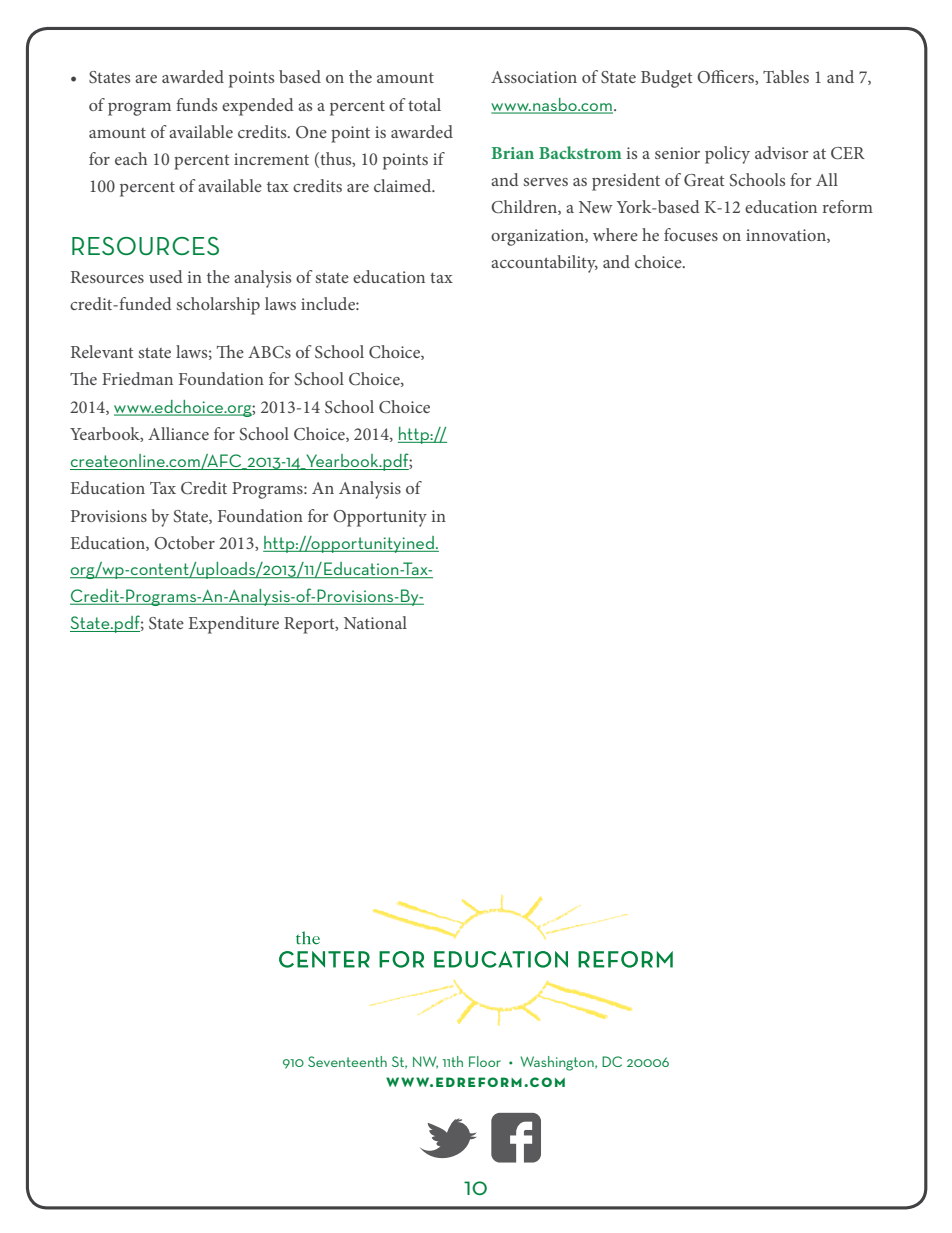  Describe the element at coordinates (666, 79) in the screenshot. I see `Budget` at that location.
